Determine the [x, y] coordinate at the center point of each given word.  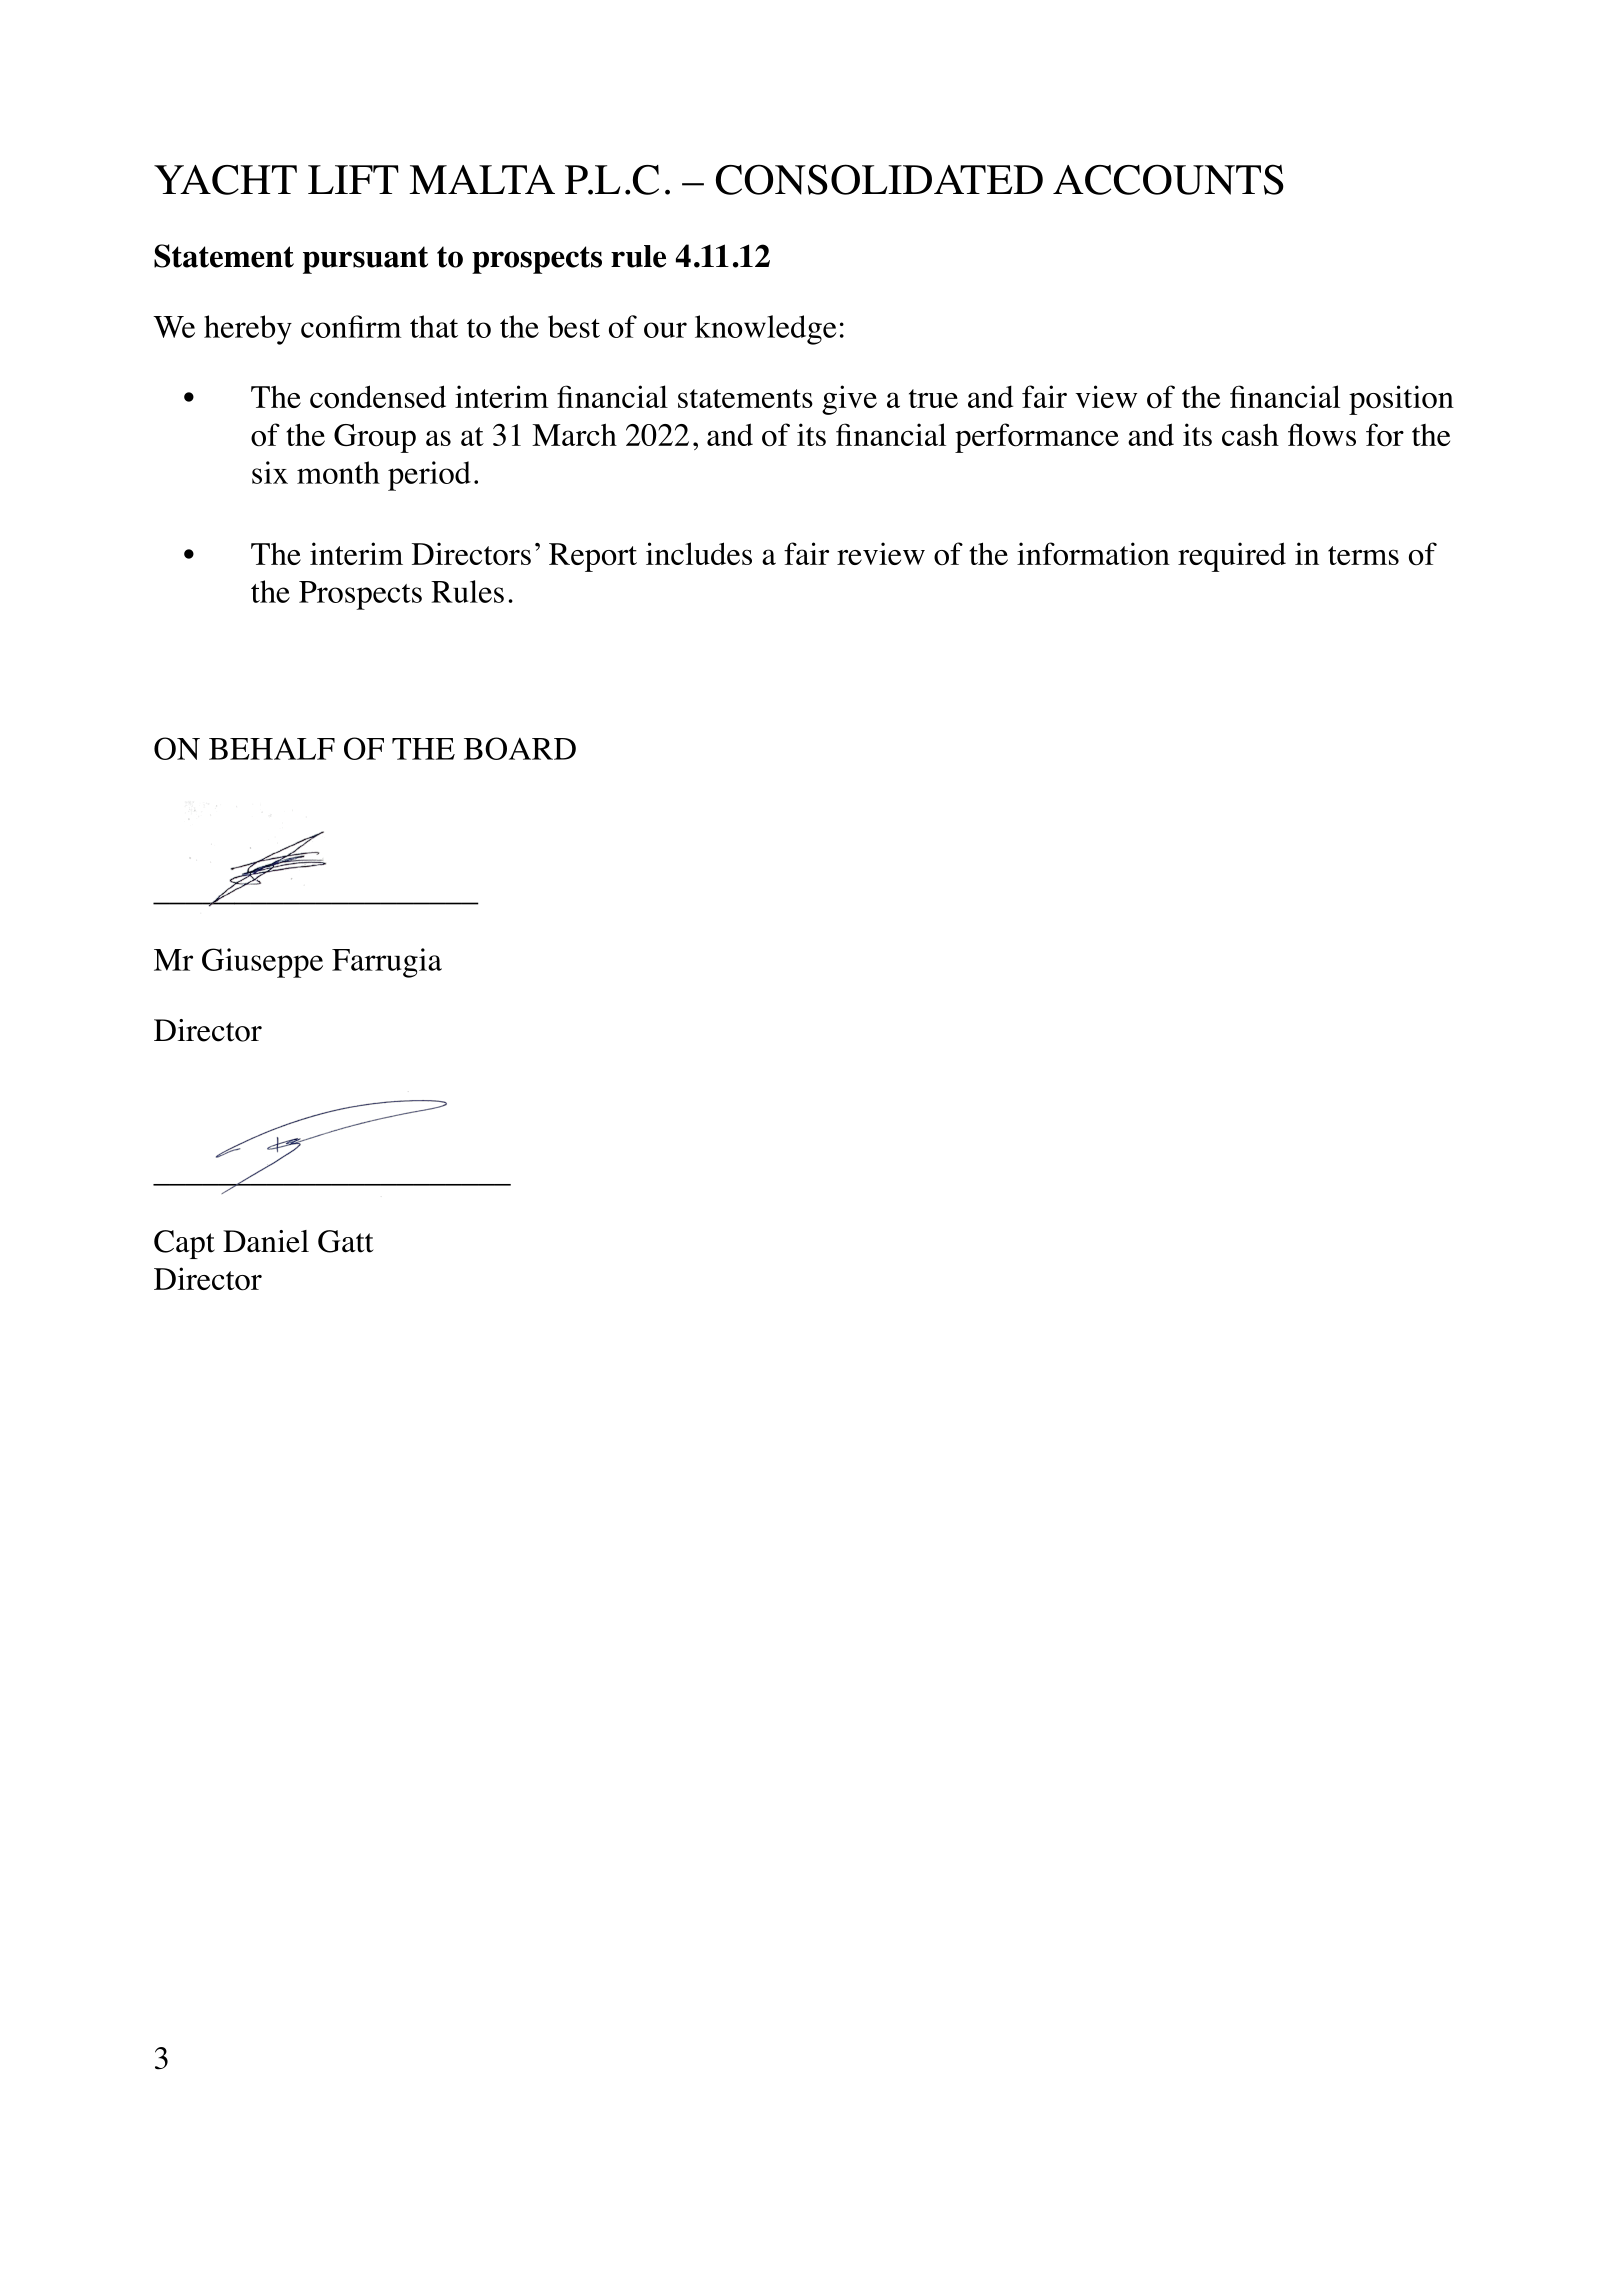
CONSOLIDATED [879, 179]
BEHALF [272, 749]
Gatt [346, 1241]
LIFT [353, 179]
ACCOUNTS [1168, 179]
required [1232, 557]
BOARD [520, 748]
